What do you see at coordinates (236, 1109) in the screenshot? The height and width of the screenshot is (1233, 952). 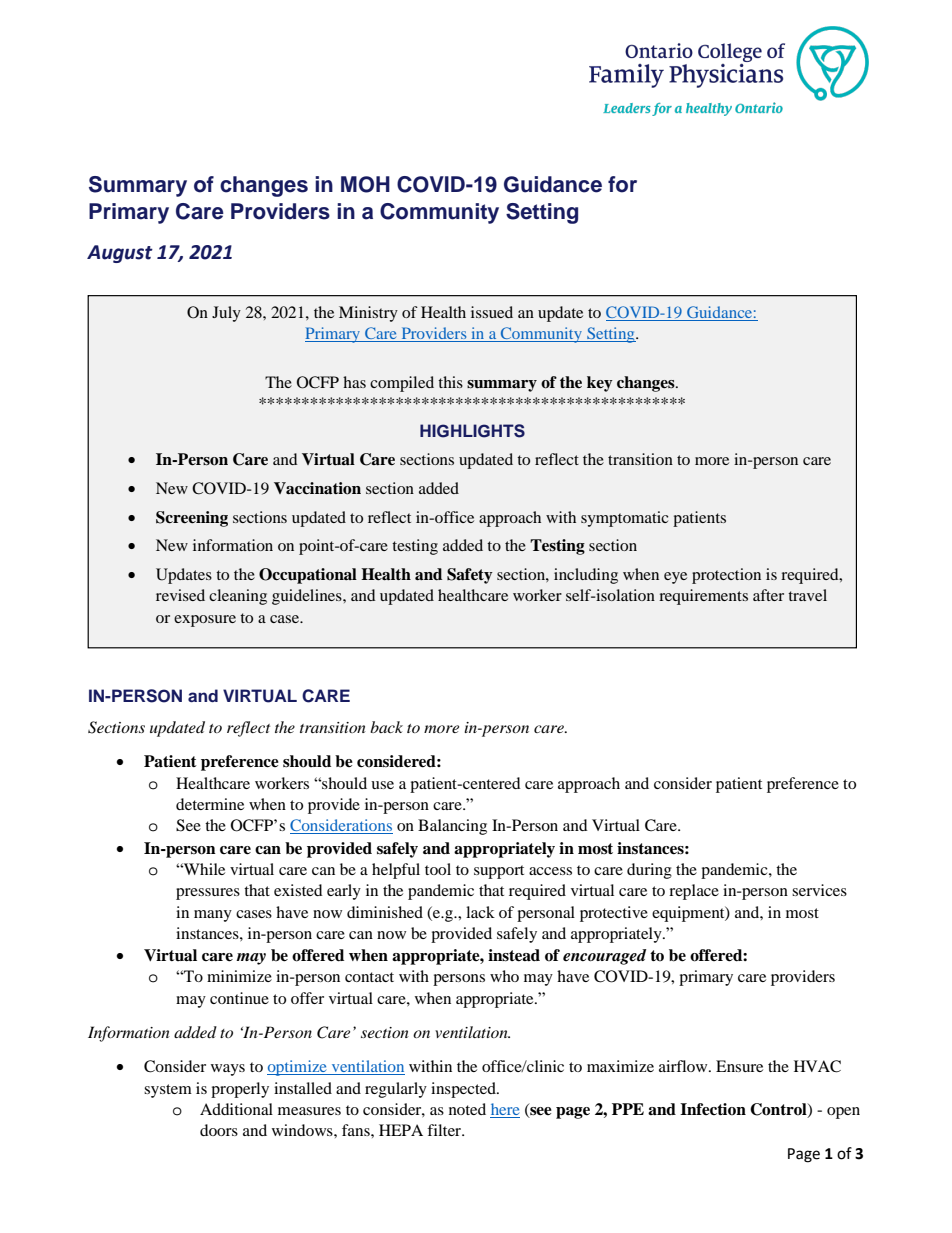 I see `Additional` at bounding box center [236, 1109].
